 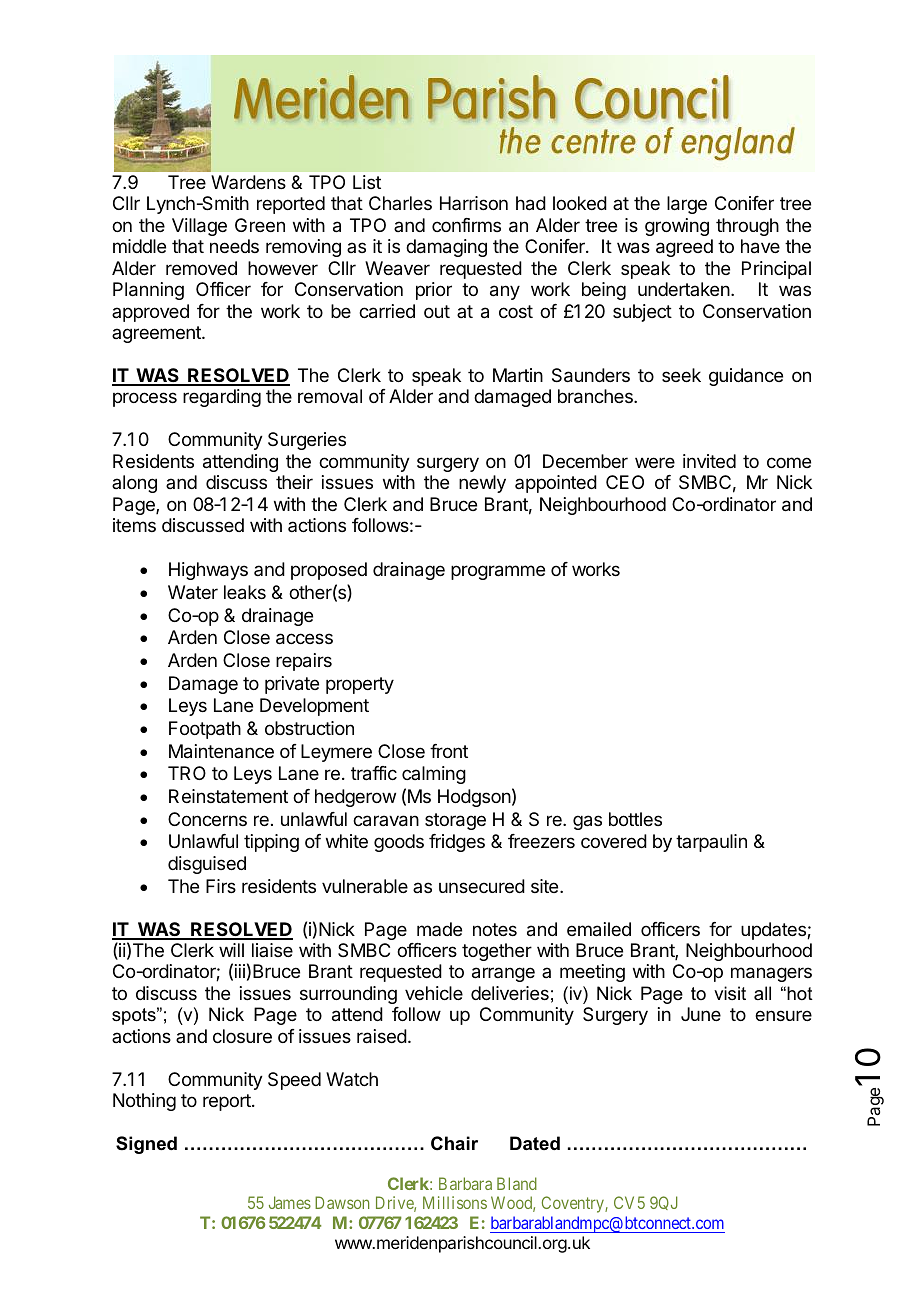 What do you see at coordinates (222, 398) in the image?
I see `regarding` at bounding box center [222, 398].
